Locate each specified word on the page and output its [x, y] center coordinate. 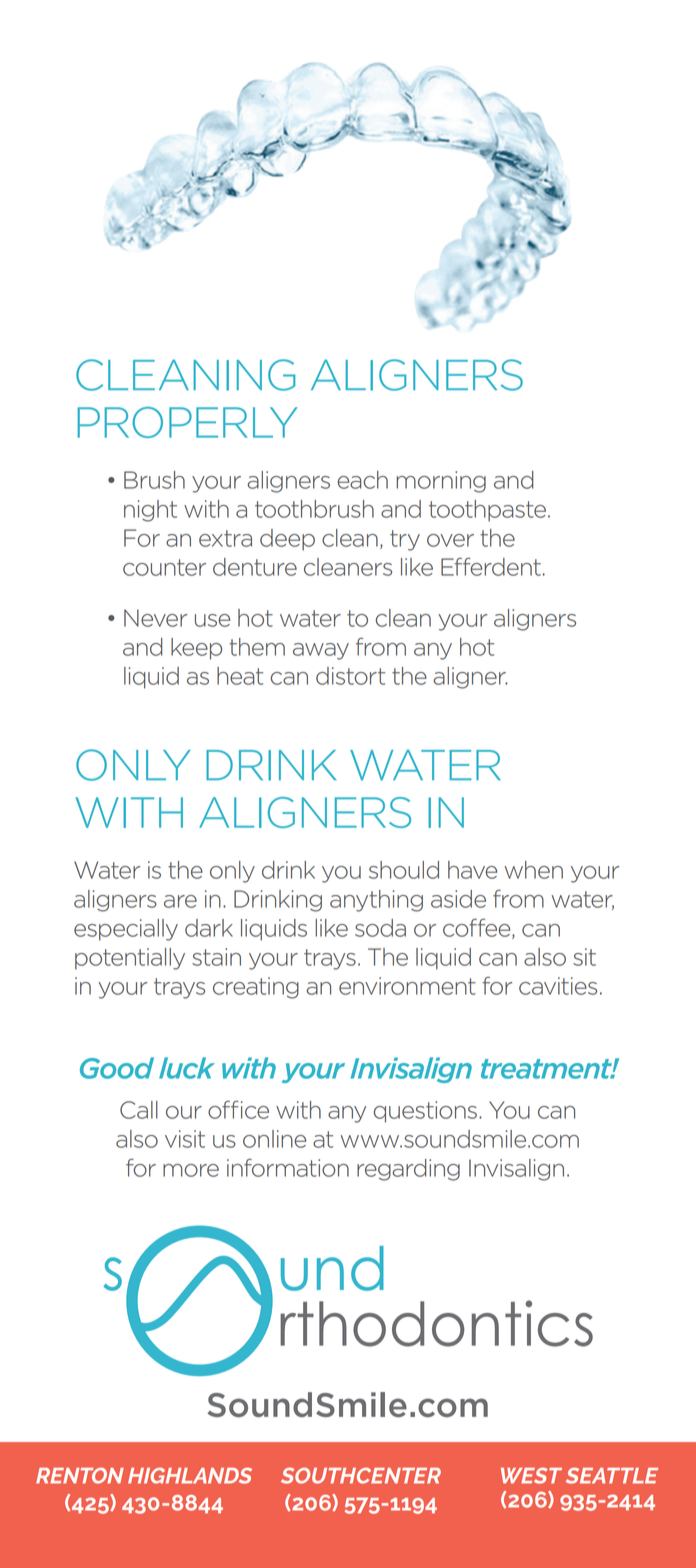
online [274, 1139]
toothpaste [487, 511]
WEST [531, 1476]
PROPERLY [188, 422]
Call [139, 1110]
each [362, 480]
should [404, 870]
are [180, 901]
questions [425, 1112]
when [533, 870]
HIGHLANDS [190, 1475]
